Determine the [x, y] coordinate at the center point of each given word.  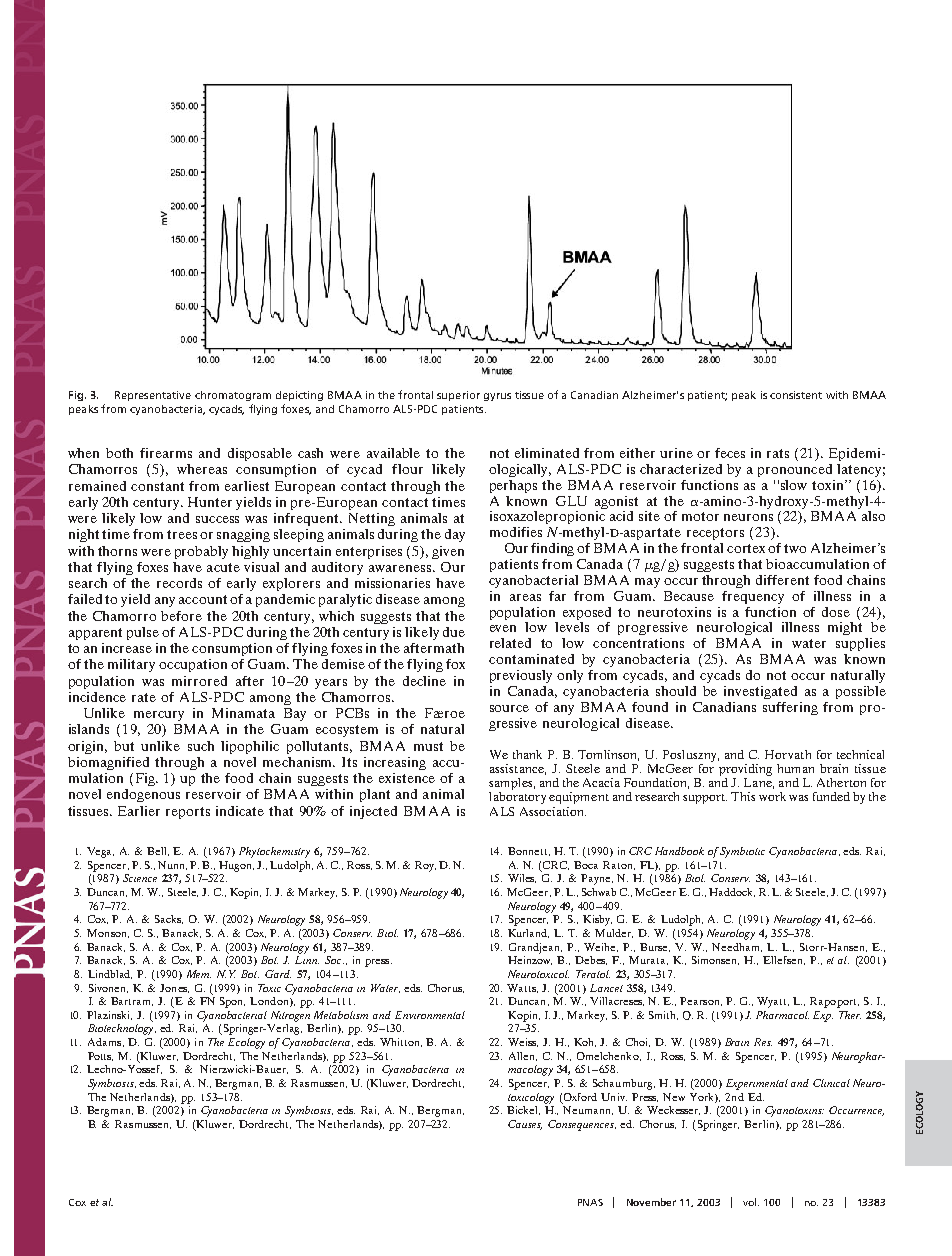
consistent [796, 395]
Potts [100, 1056]
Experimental [757, 1084]
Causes [525, 1125]
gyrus [497, 397]
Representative [153, 396]
